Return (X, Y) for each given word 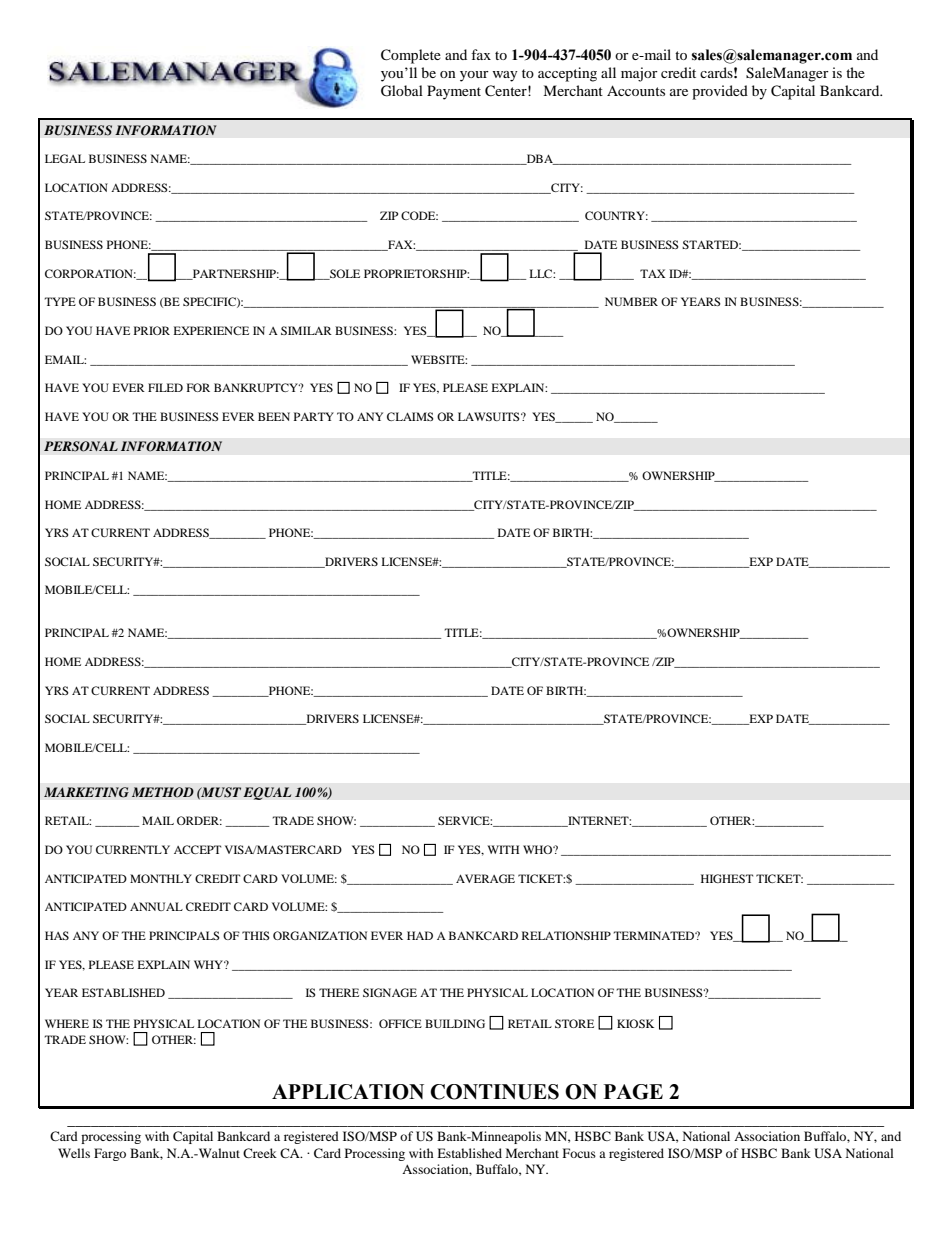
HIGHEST (727, 878)
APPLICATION (348, 1092)
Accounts (636, 90)
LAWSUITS (490, 416)
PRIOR (152, 330)
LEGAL (65, 158)
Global (402, 91)
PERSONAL (81, 446)
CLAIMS (410, 416)
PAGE (633, 1092)
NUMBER (631, 301)
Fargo (110, 1154)
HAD (420, 935)
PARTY (314, 416)
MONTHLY (161, 878)
